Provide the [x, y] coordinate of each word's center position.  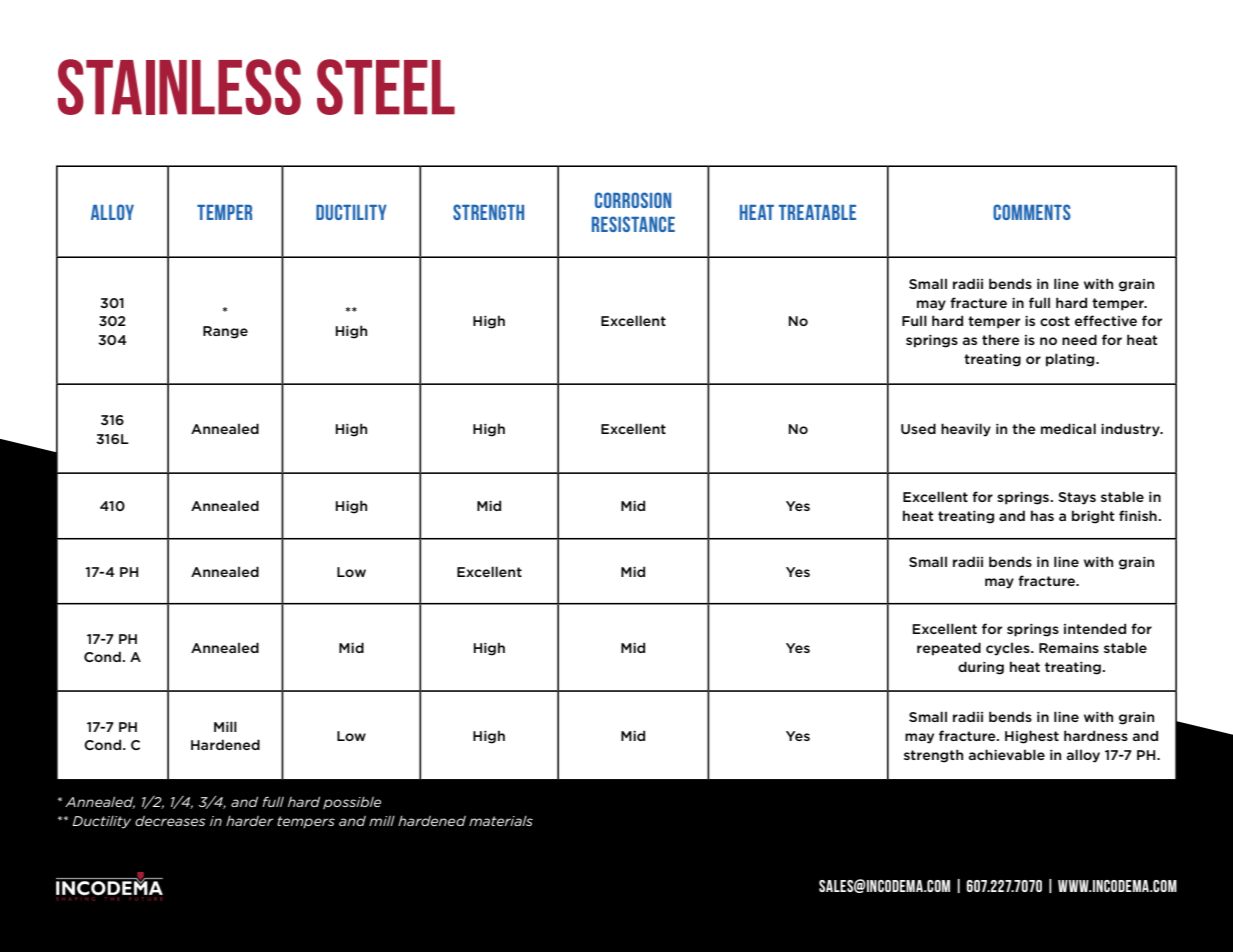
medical [1068, 428]
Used [918, 428]
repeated [949, 649]
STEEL [386, 87]
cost [1055, 321]
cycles [1009, 649]
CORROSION [633, 200]
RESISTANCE [633, 224]
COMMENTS [1032, 212]
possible [352, 803]
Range [225, 332]
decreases [170, 821]
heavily [966, 430]
